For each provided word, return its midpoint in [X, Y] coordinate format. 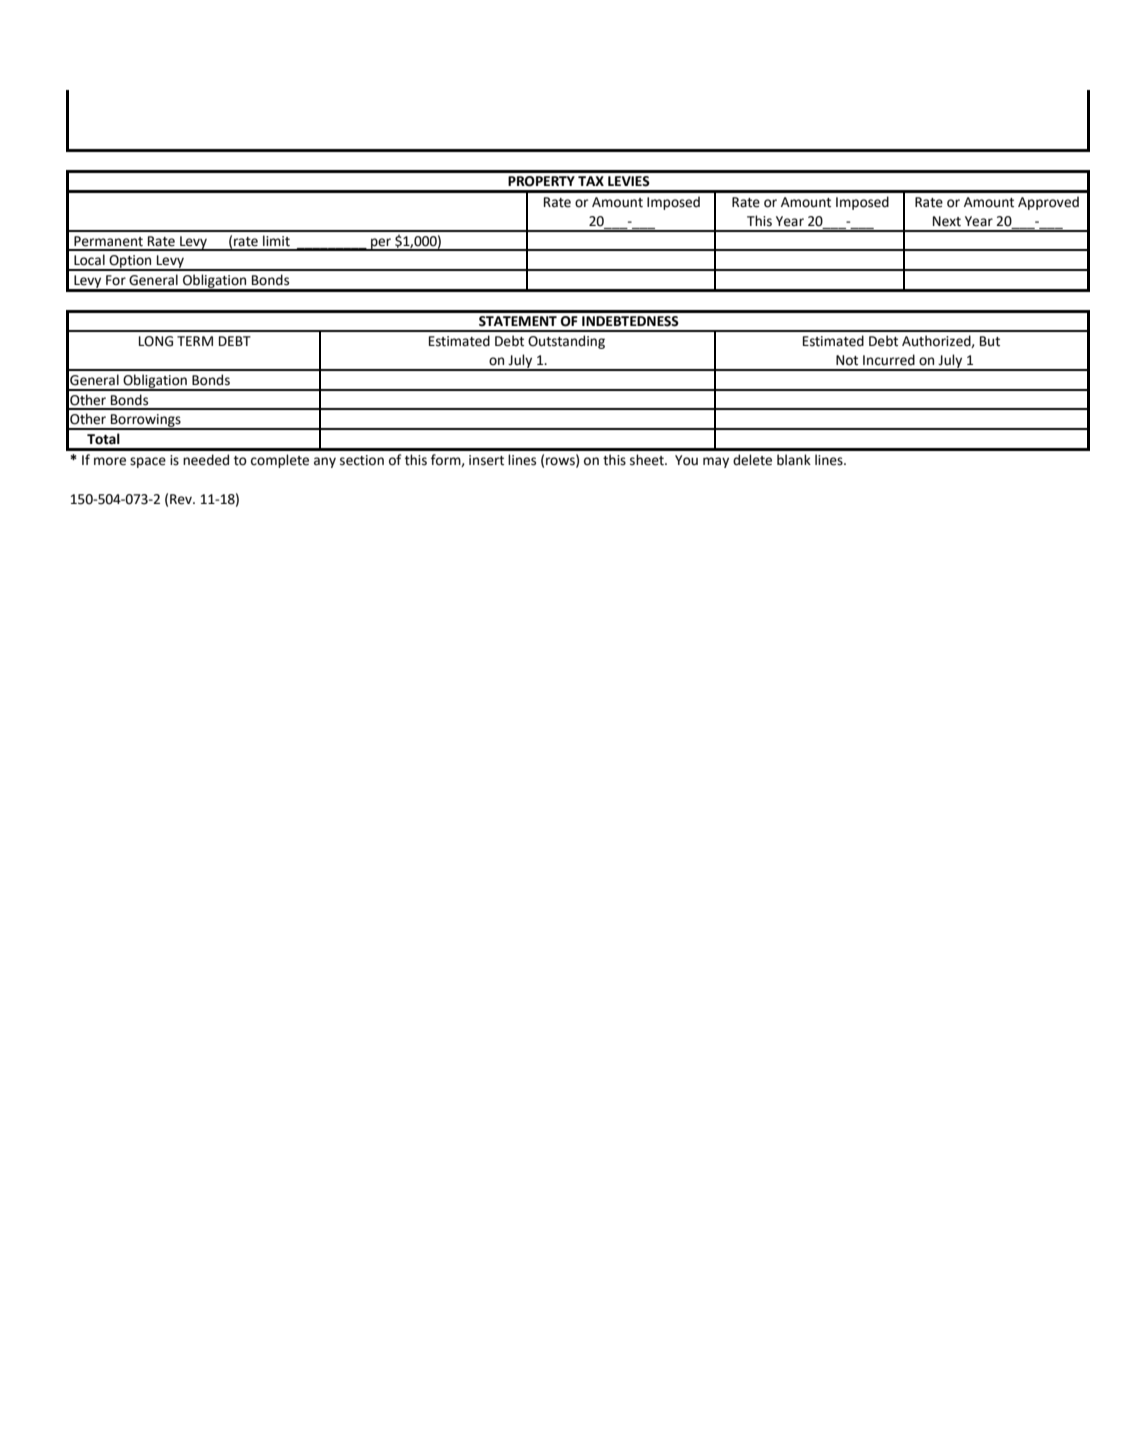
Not [847, 360]
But [990, 341]
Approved [1048, 203]
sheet [648, 460]
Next [947, 221]
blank [794, 460]
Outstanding [566, 342]
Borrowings [146, 422]
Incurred [889, 360]
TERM [195, 341]
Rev [182, 499]
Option [130, 263]
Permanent [108, 241]
